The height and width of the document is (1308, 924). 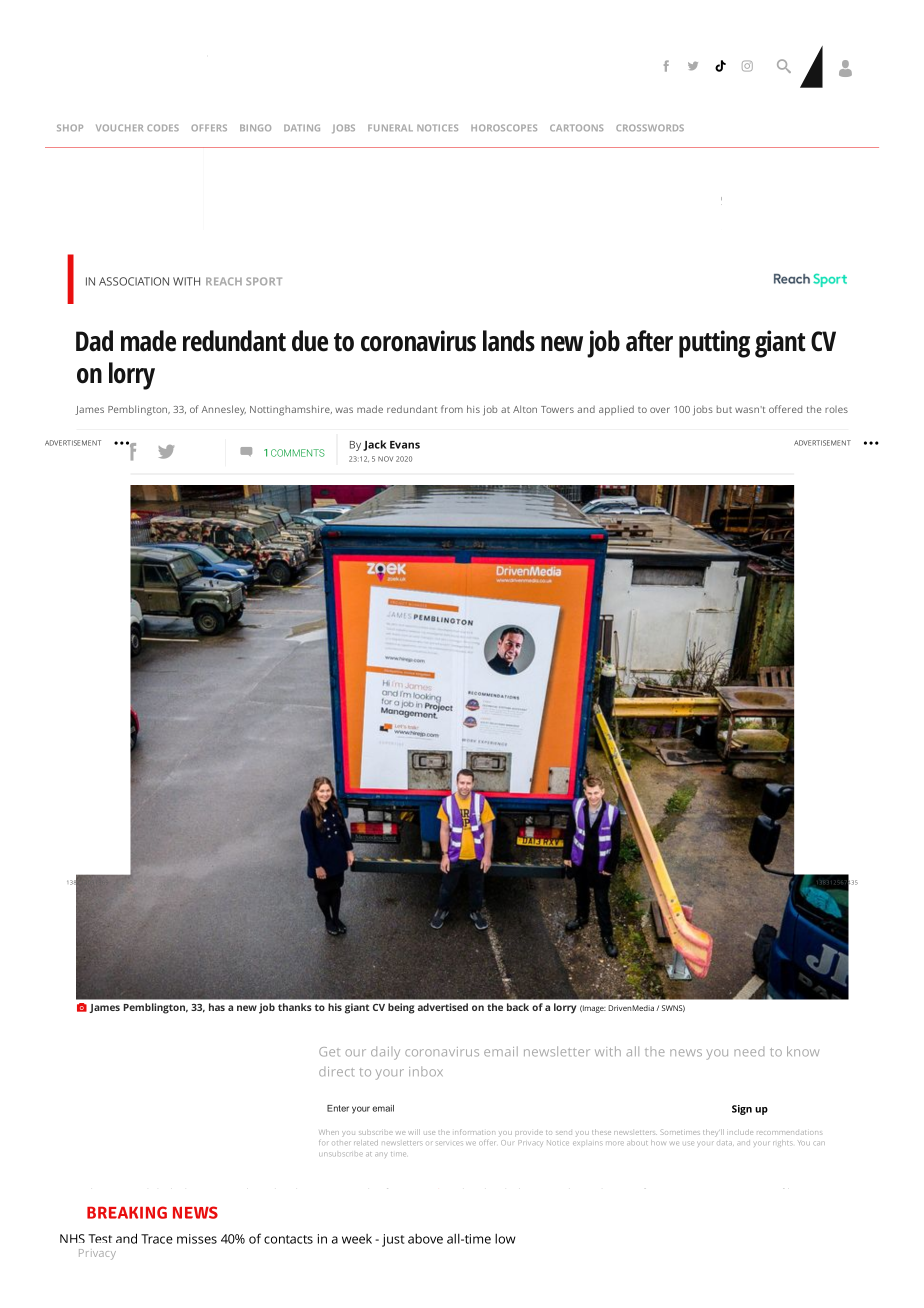 What do you see at coordinates (650, 128) in the document?
I see `CROSSWORDS` at bounding box center [650, 128].
